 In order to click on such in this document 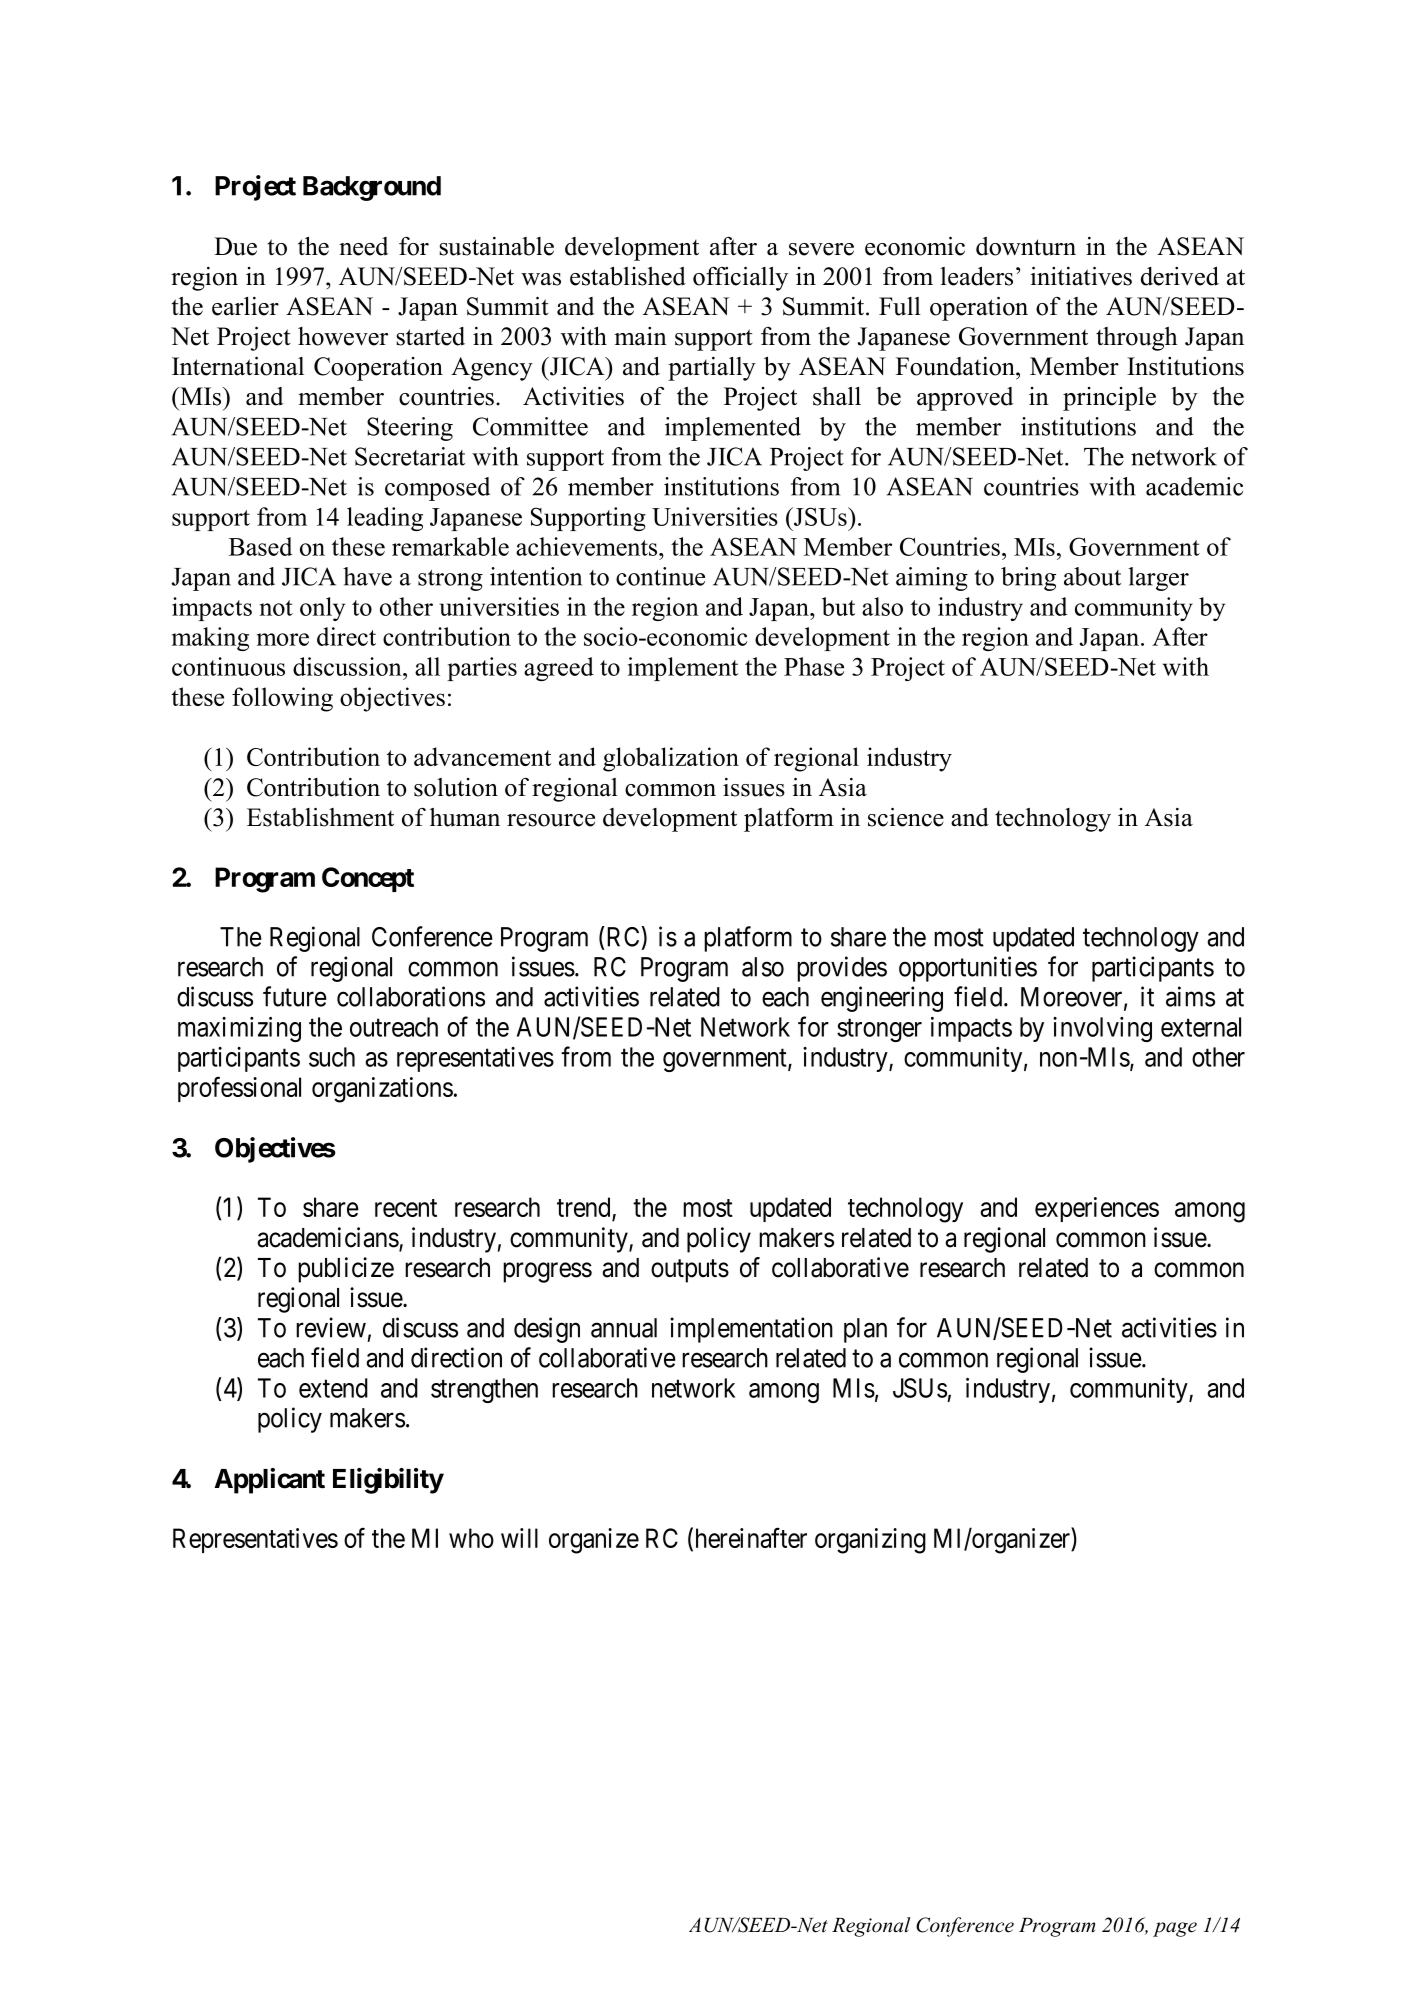, I will do `click(332, 1057)`.
